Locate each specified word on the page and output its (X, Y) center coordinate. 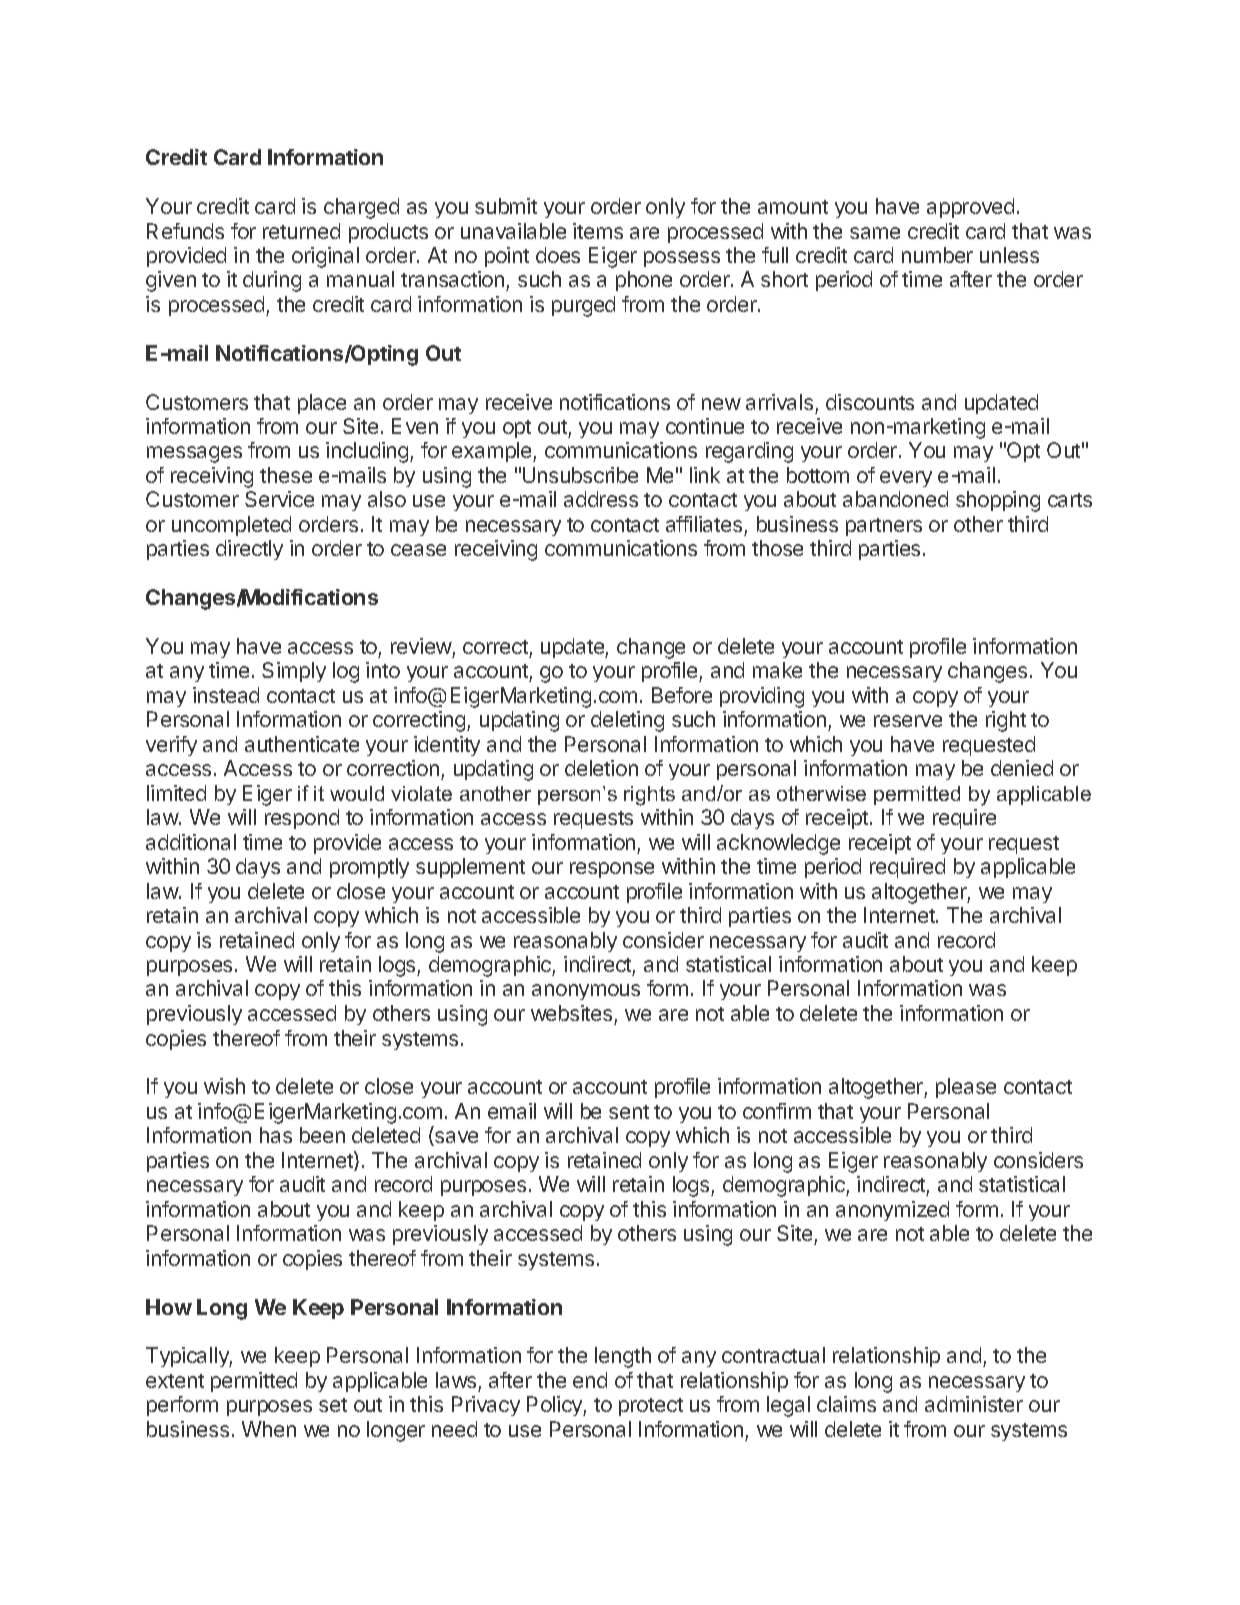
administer (974, 1404)
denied (1022, 768)
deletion (601, 768)
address (601, 499)
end (590, 1380)
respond (302, 819)
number (937, 255)
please (966, 1088)
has (276, 1135)
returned (301, 231)
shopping (998, 501)
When (269, 1429)
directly (249, 550)
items (598, 231)
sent (629, 1112)
